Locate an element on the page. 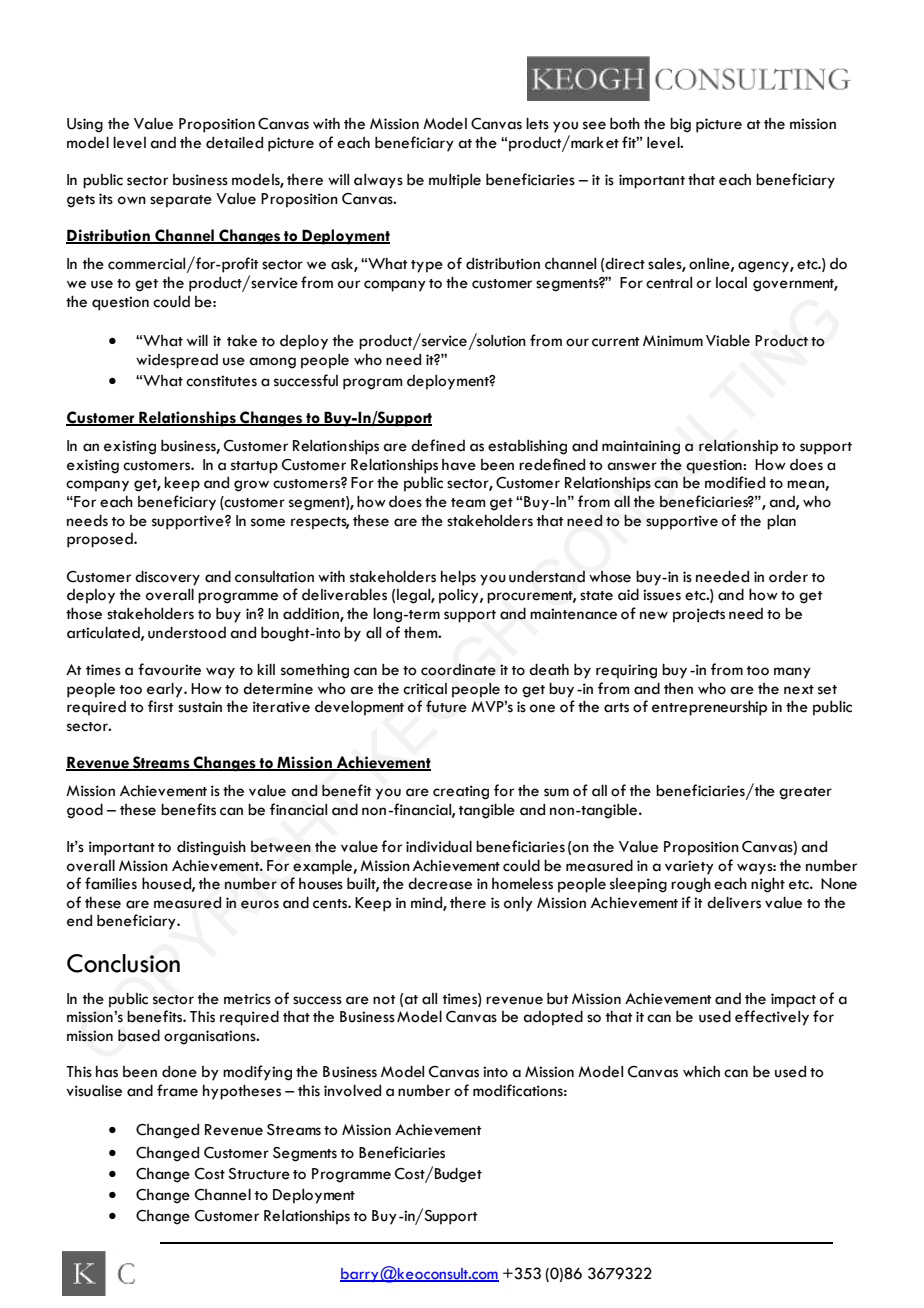 The image size is (924, 1308). greater is located at coordinates (805, 793).
